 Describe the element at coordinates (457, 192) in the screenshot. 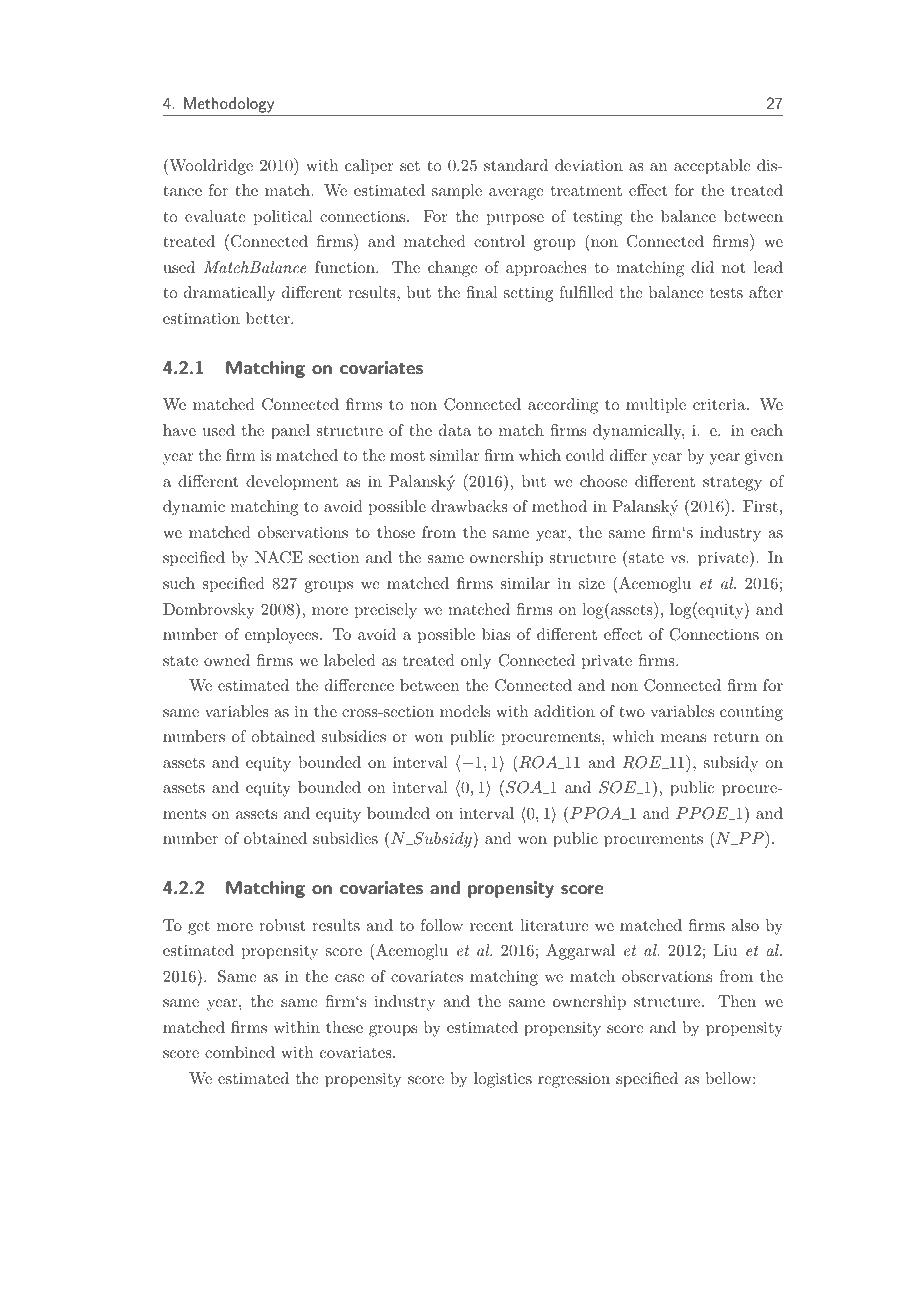

I see `sample` at that location.
